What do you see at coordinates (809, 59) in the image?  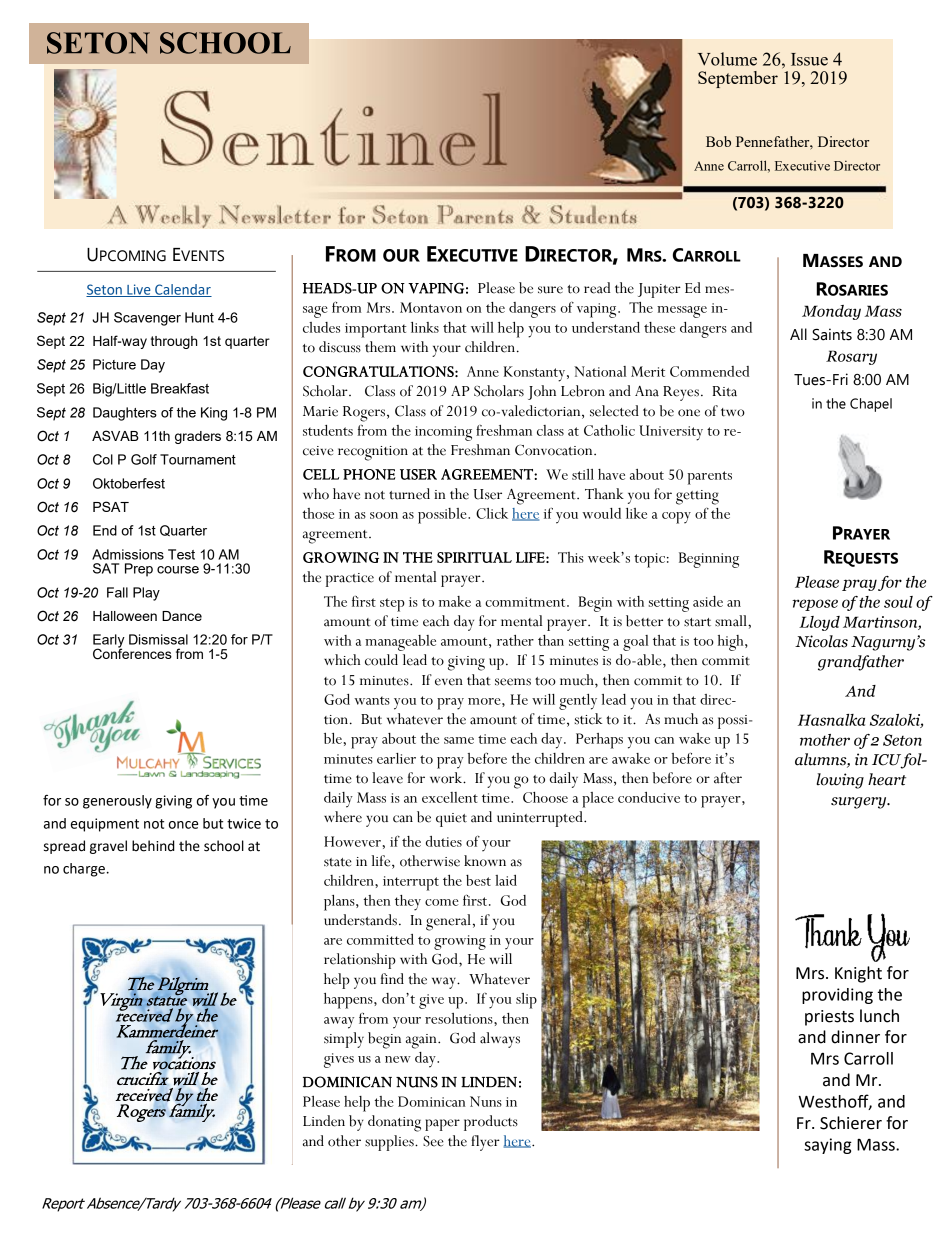 I see `Issue` at bounding box center [809, 59].
